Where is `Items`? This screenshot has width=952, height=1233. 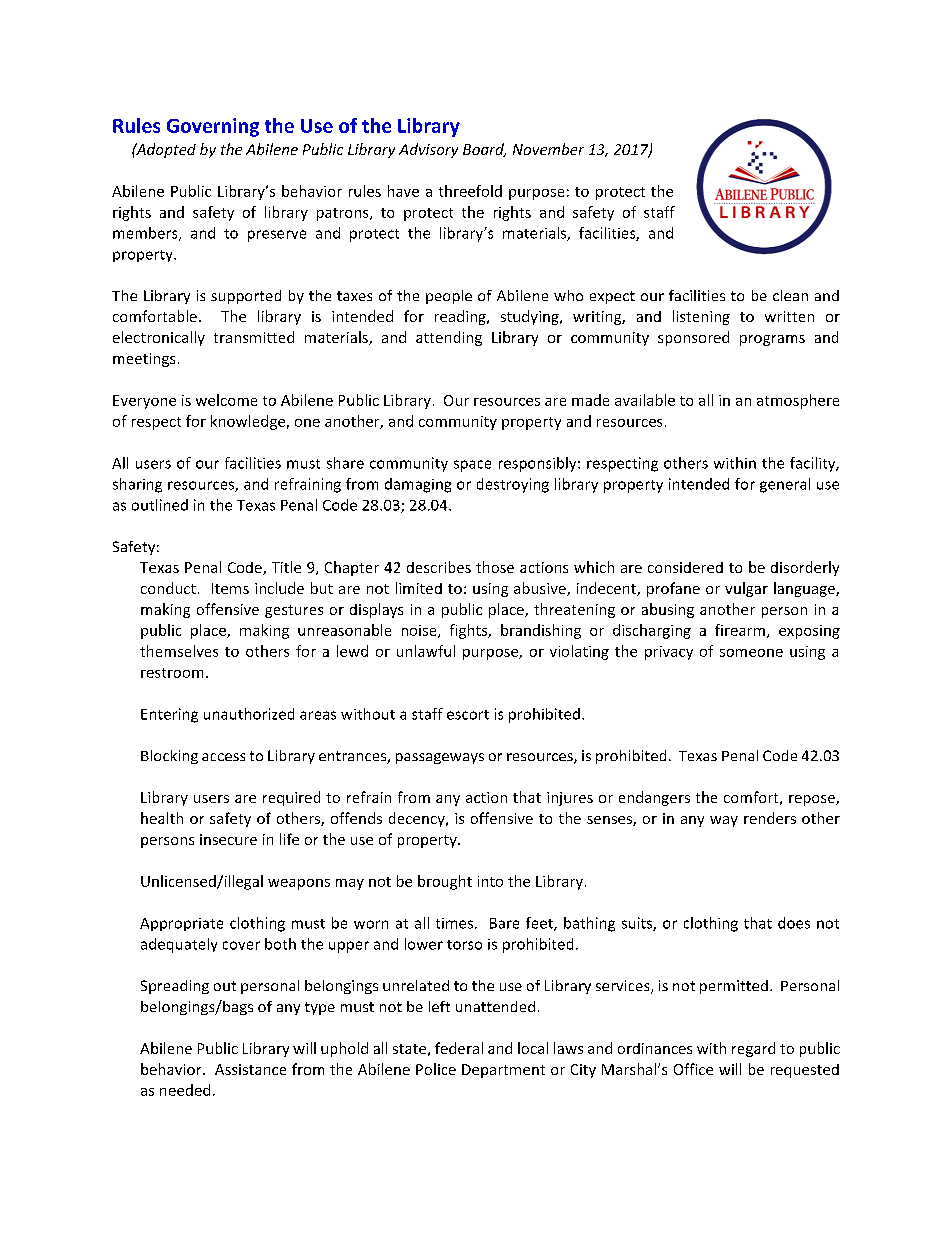
Items is located at coordinates (230, 588).
